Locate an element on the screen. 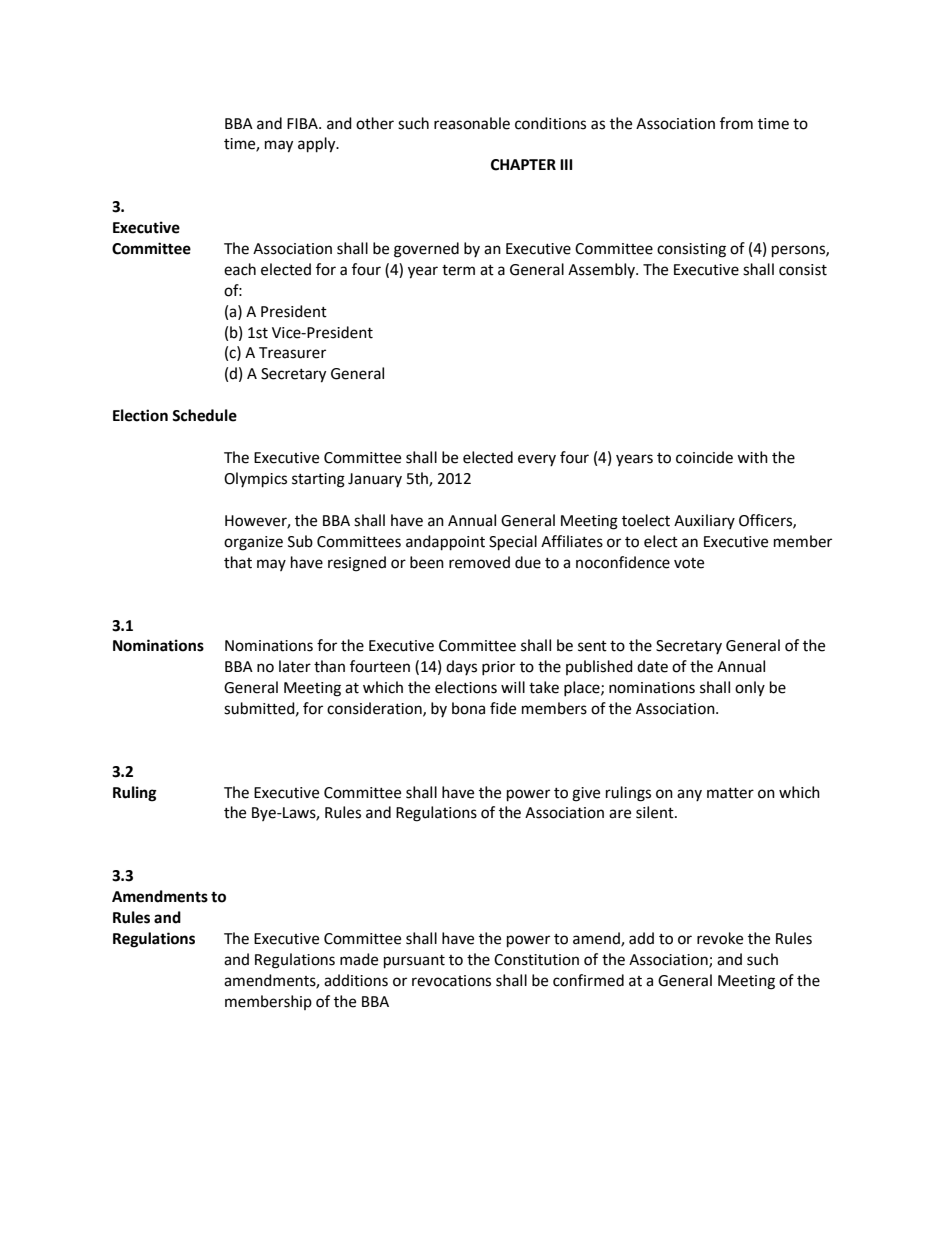 This screenshot has width=952, height=1233. FIBA is located at coordinates (303, 123).
